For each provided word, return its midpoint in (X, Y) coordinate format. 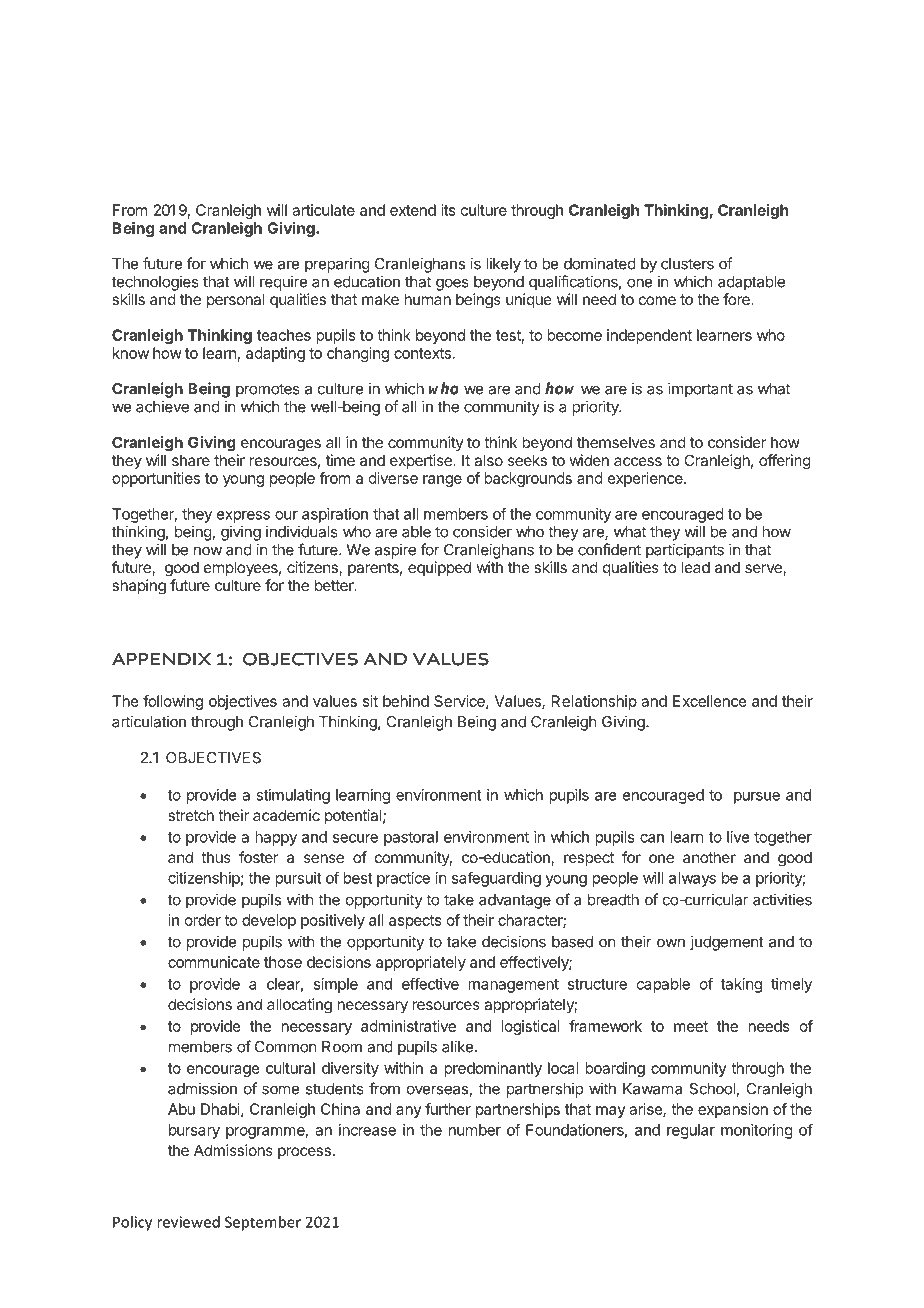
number (475, 1130)
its (448, 210)
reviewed (188, 1222)
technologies (155, 283)
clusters (687, 264)
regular (691, 1131)
